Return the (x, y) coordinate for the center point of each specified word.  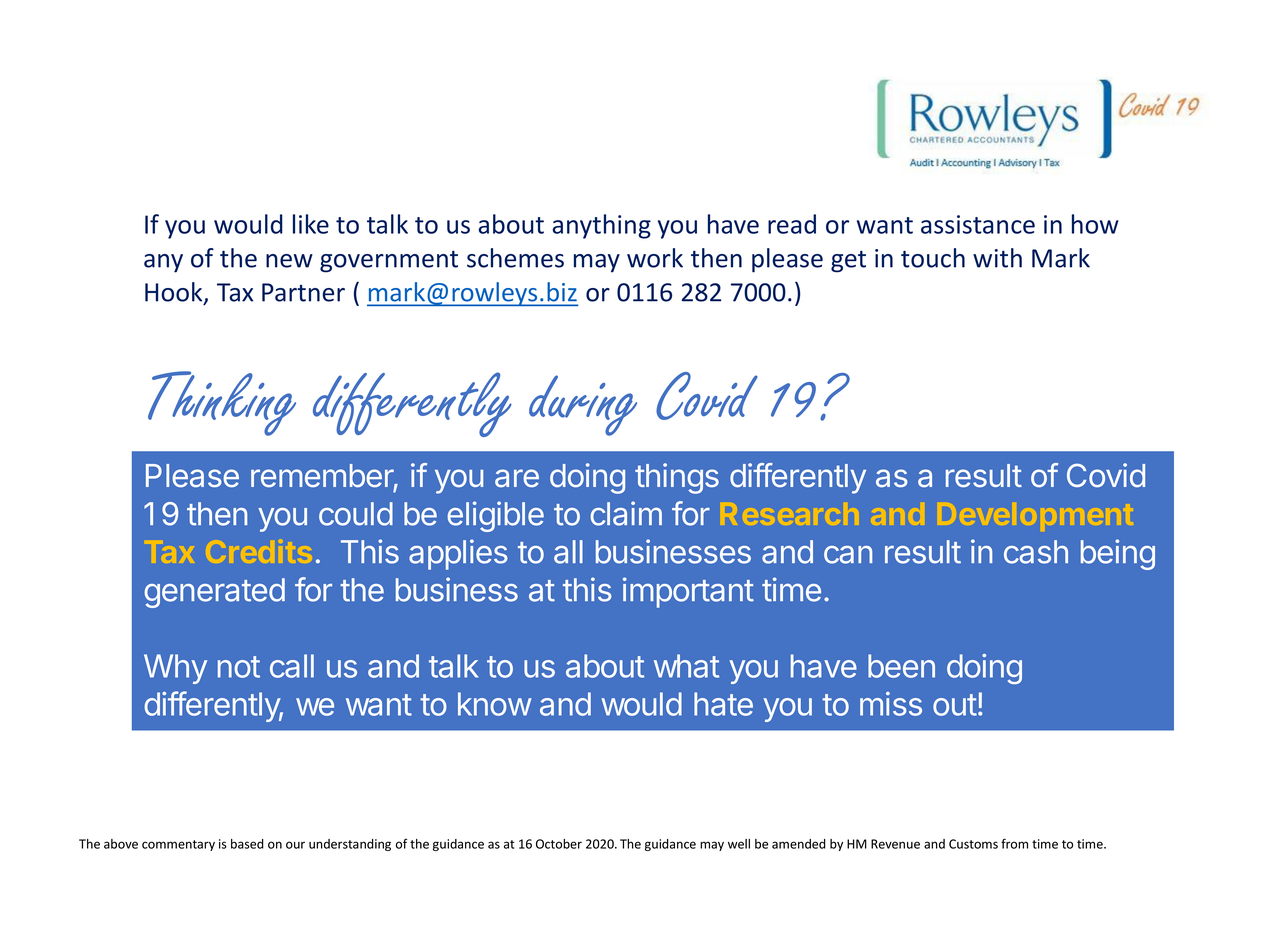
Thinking (222, 403)
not (239, 667)
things (677, 478)
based (247, 844)
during (583, 405)
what (686, 666)
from (1014, 843)
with (997, 258)
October (559, 844)
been (901, 666)
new (289, 261)
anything (602, 226)
